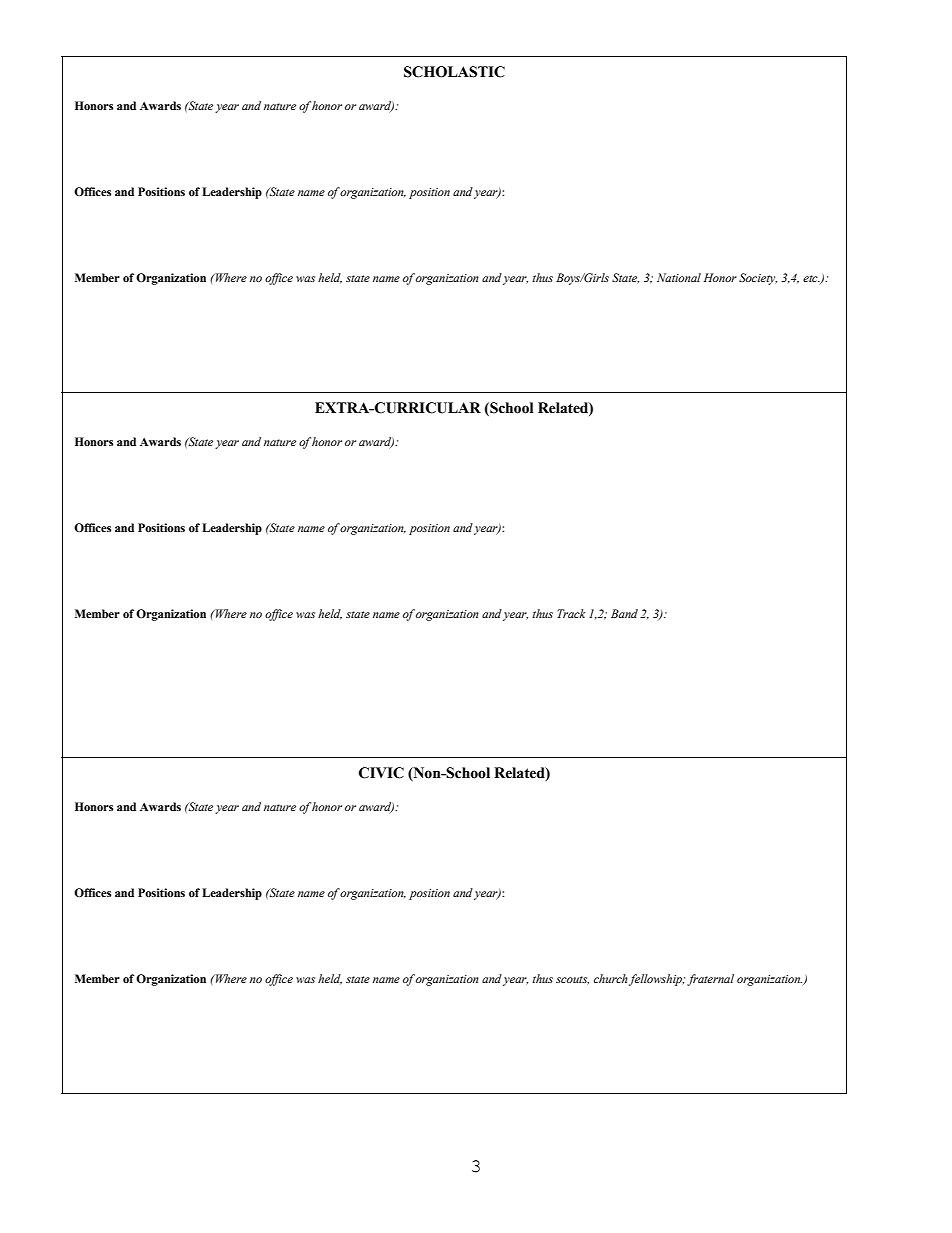 This screenshot has height=1233, width=952. What do you see at coordinates (571, 613) in the screenshot?
I see `Track` at bounding box center [571, 613].
